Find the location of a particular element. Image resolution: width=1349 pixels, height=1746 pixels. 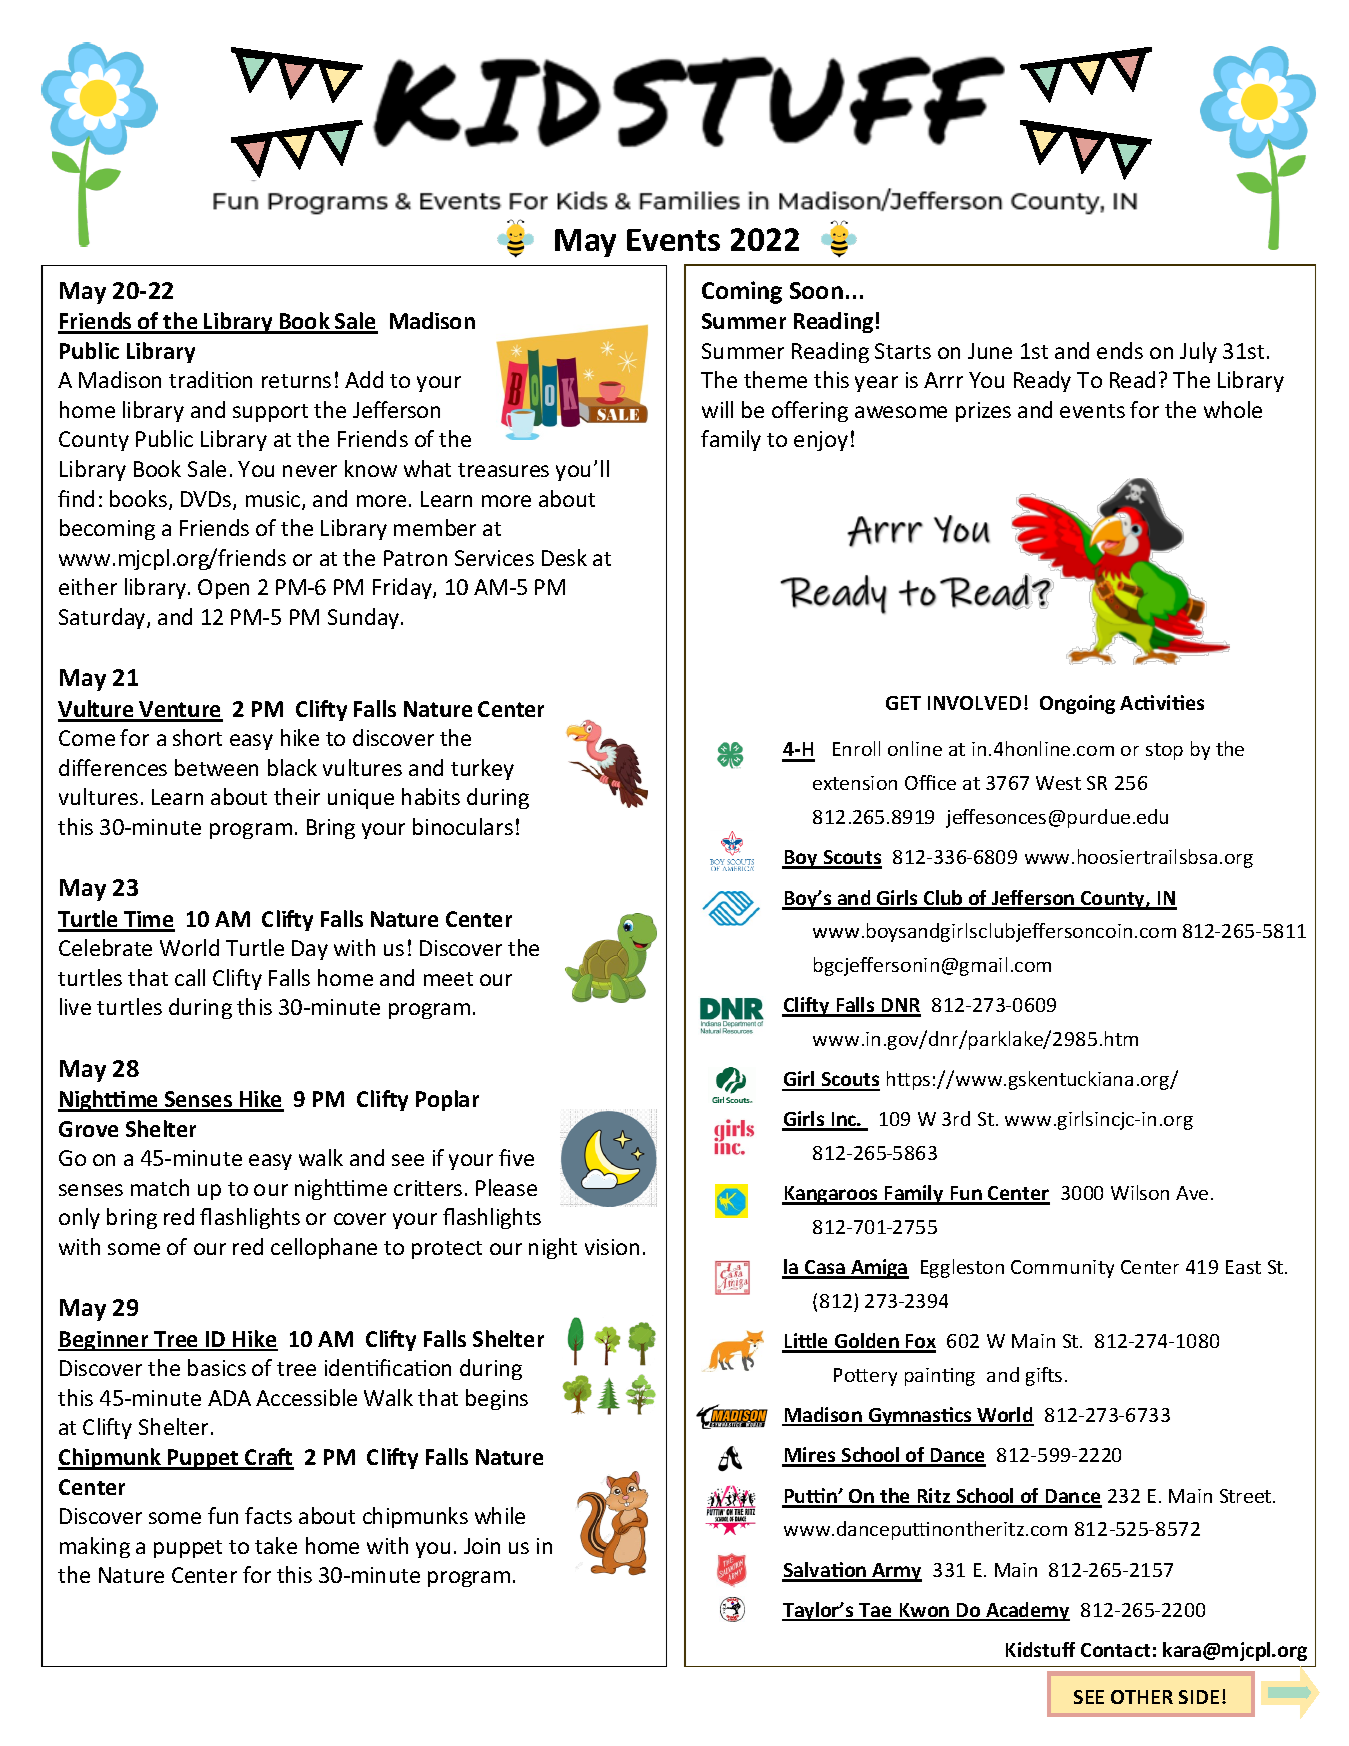

take is located at coordinates (276, 1545).
